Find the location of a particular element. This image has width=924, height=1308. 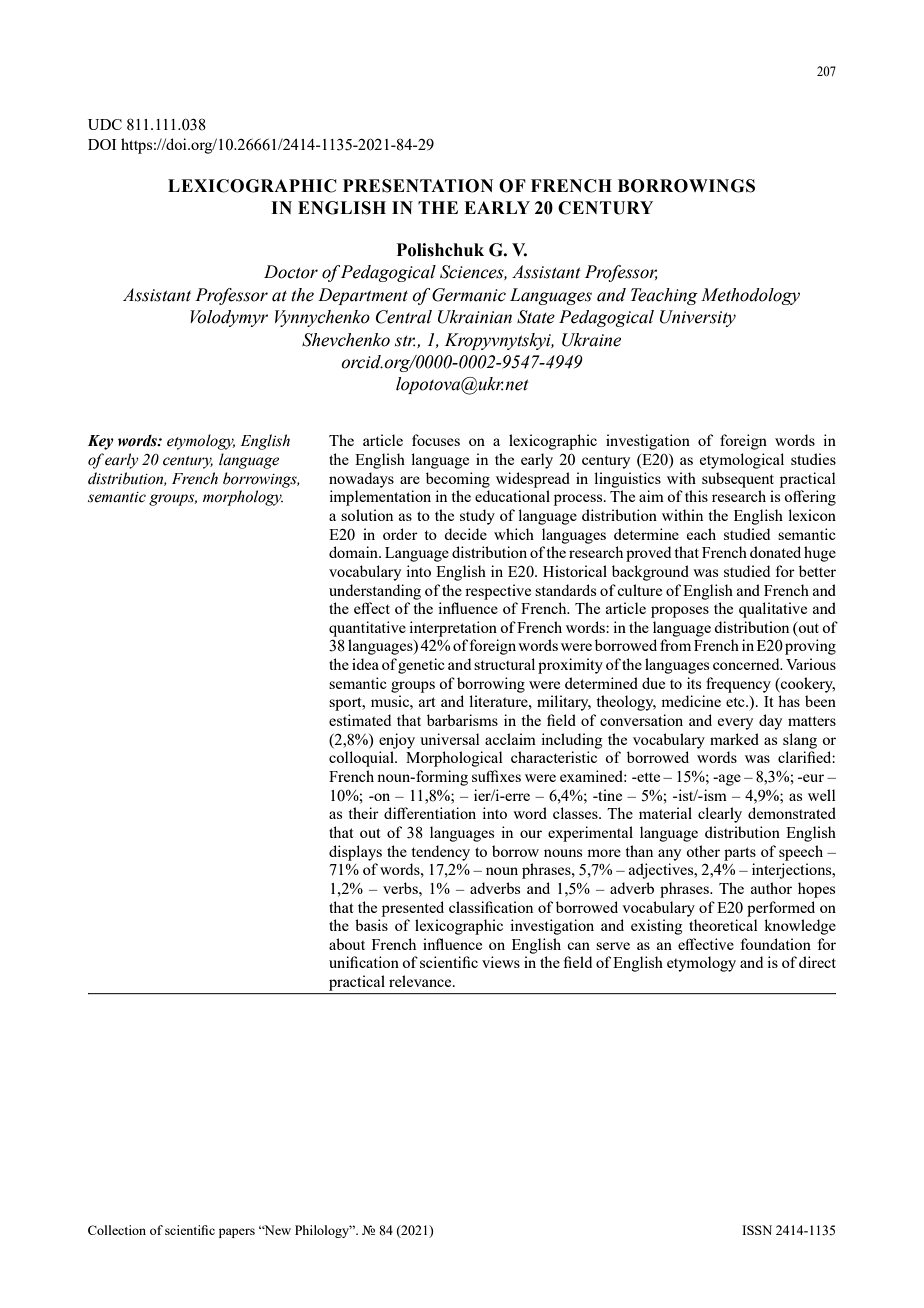

etc is located at coordinates (736, 702).
